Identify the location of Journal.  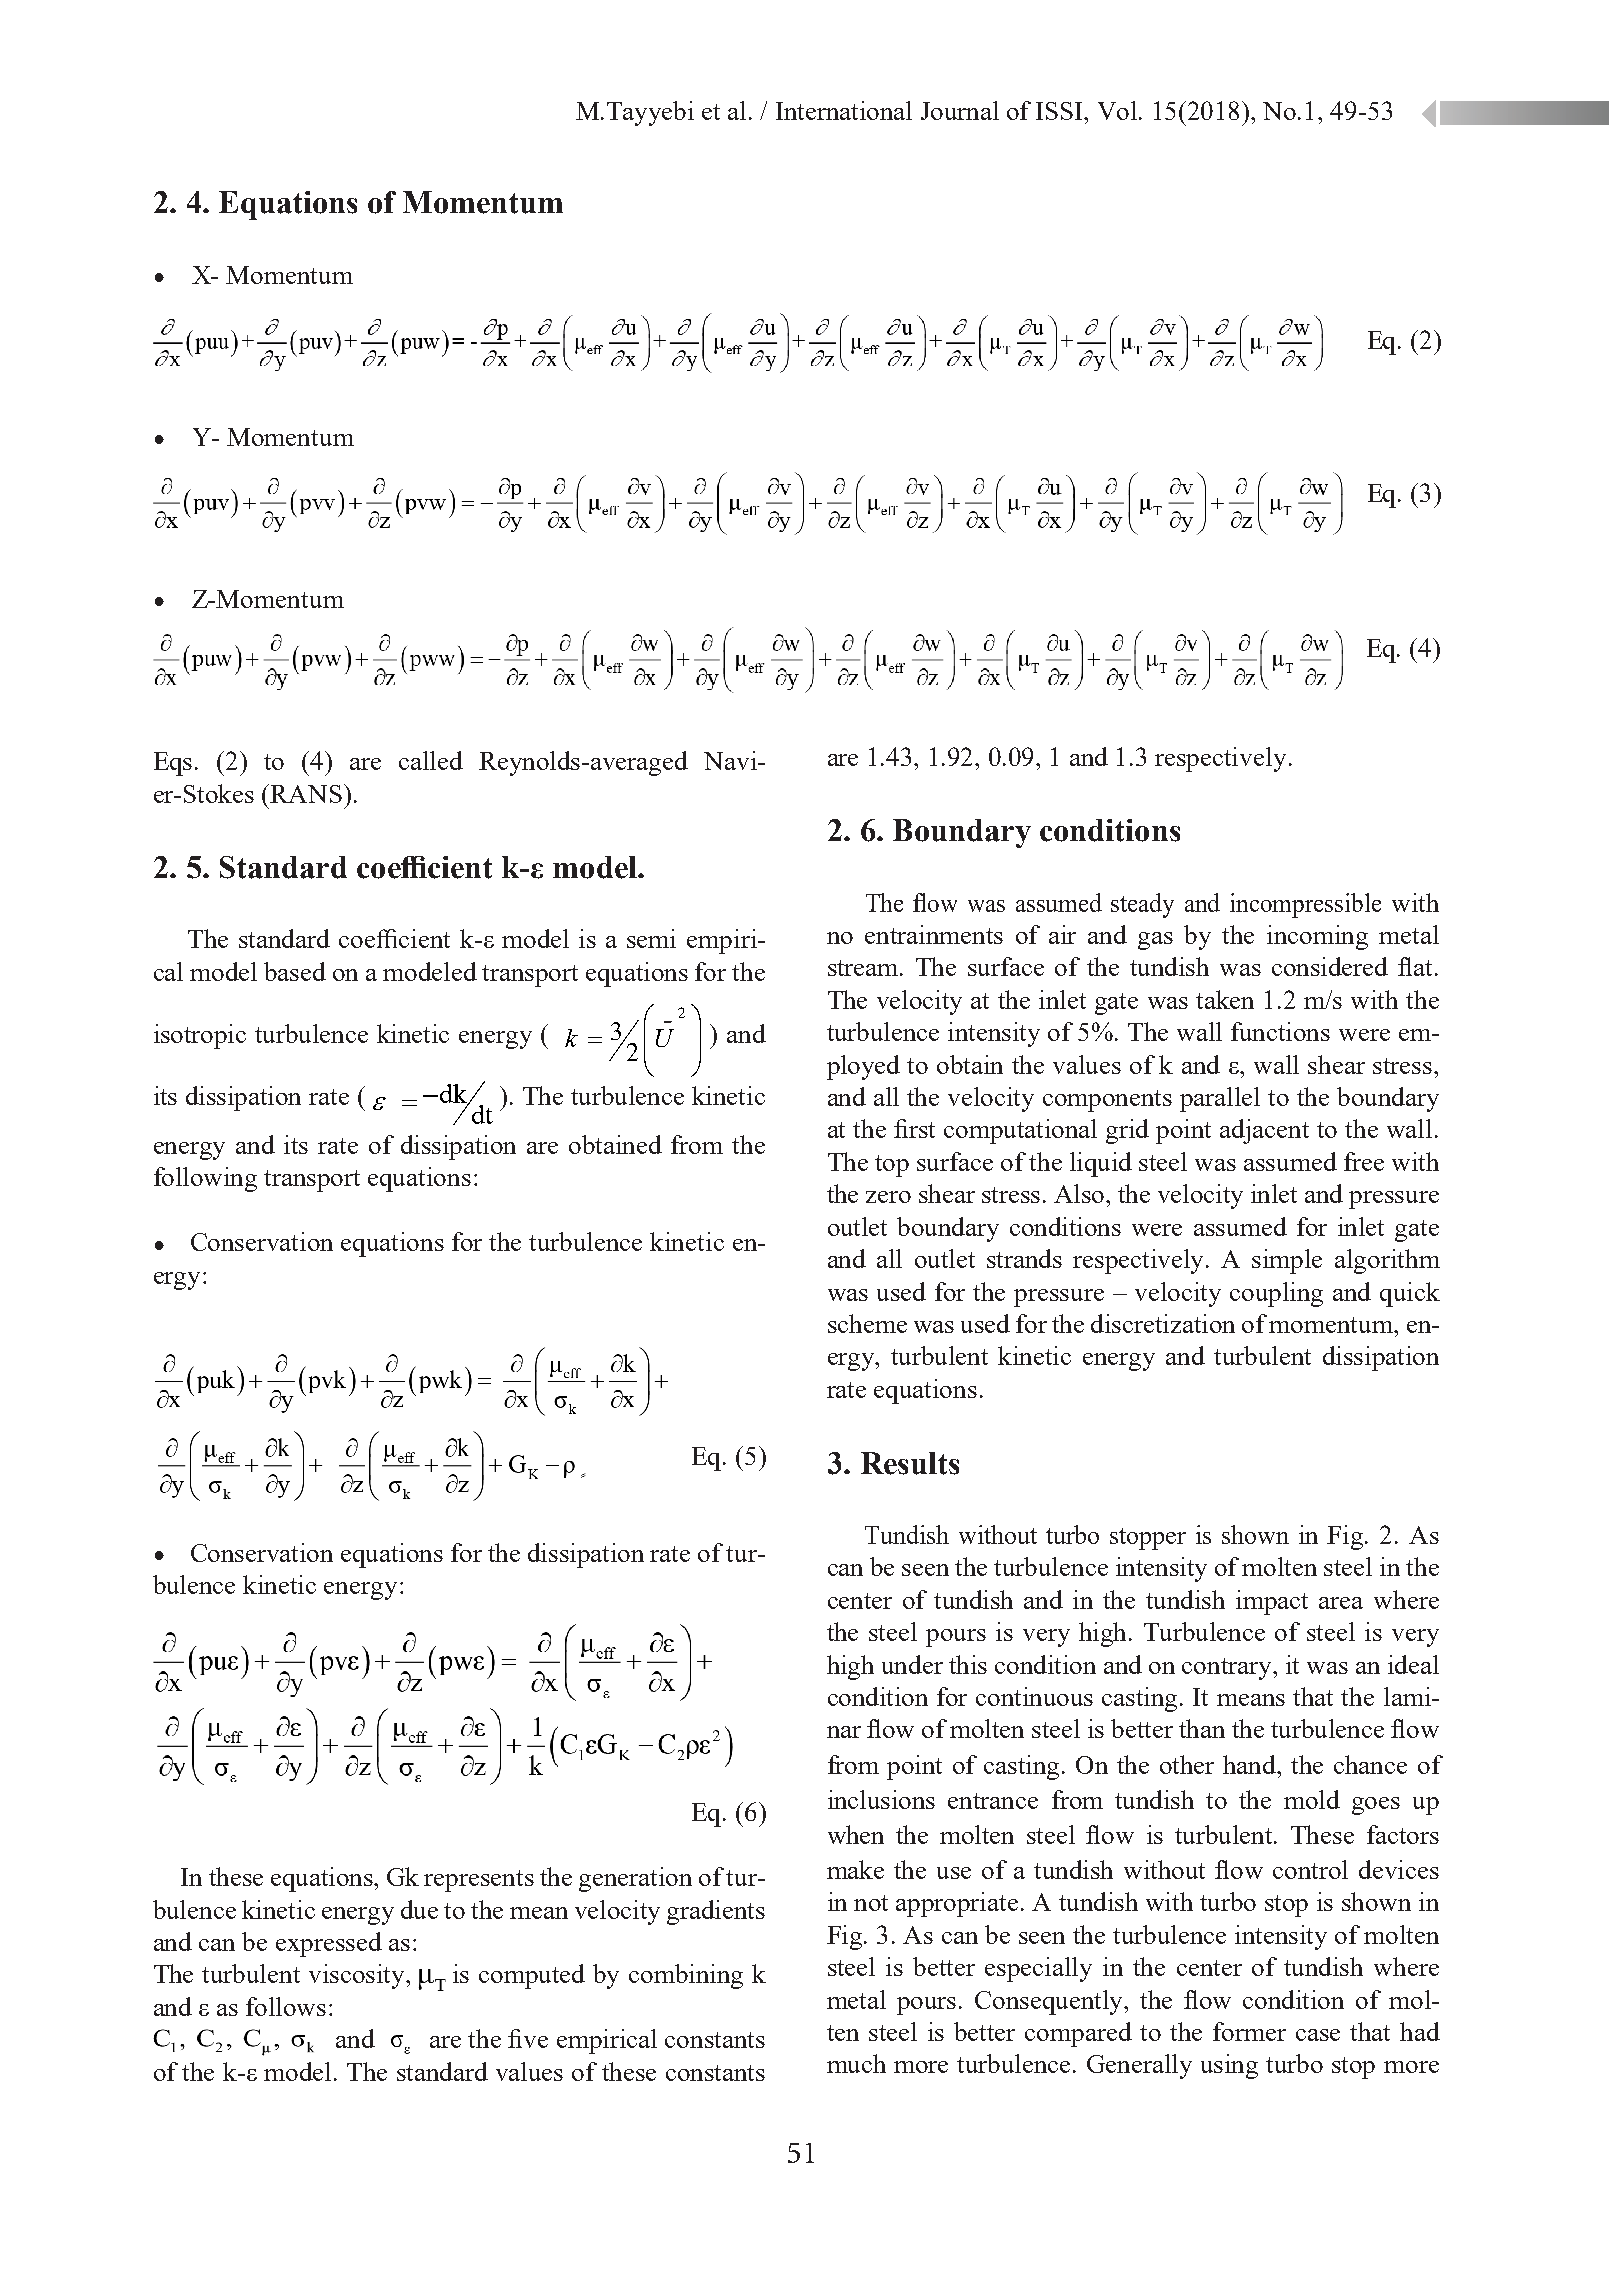
(960, 110).
